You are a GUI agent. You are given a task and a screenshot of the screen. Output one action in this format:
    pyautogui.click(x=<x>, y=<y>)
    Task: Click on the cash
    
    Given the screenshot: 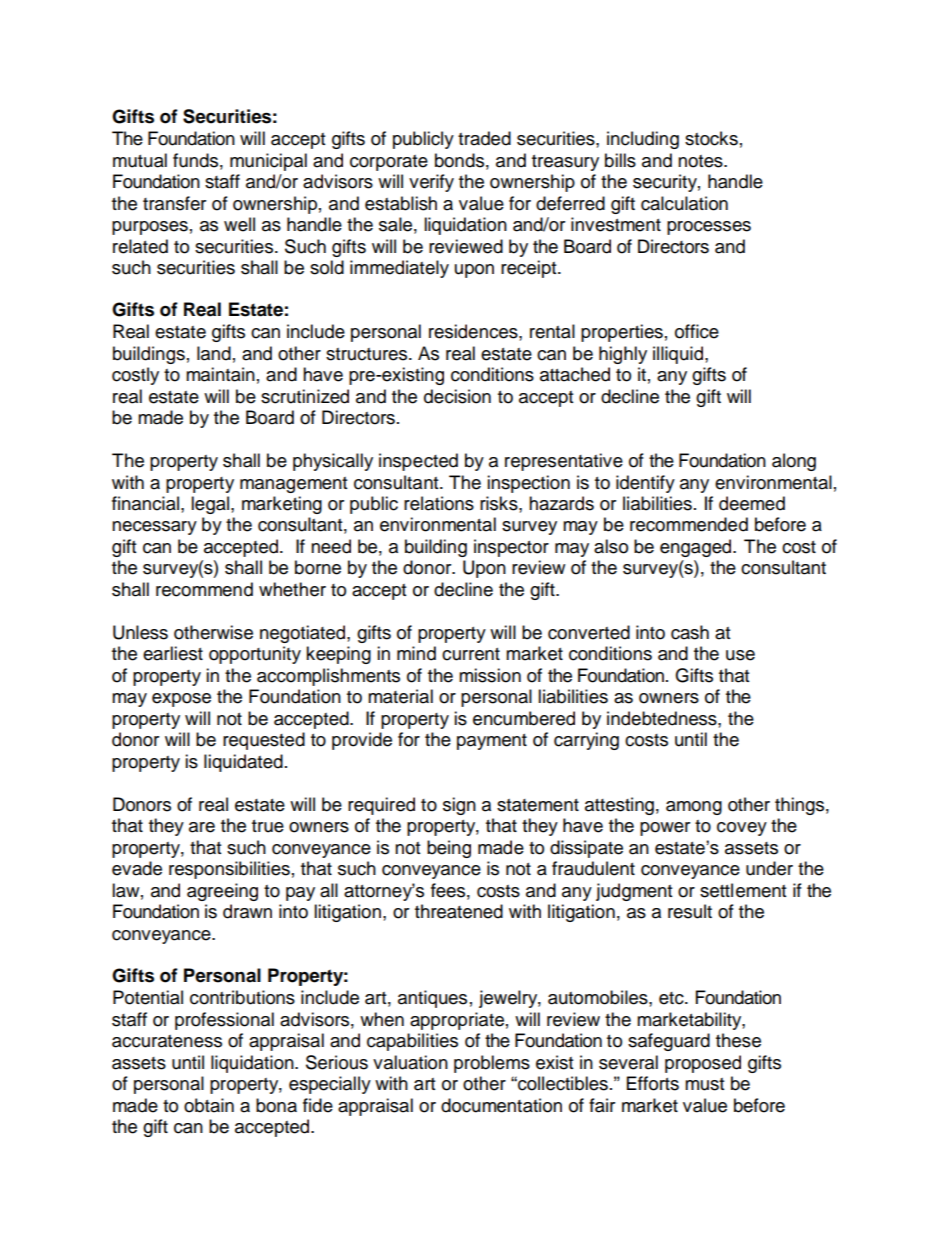 What is the action you would take?
    pyautogui.click(x=690, y=632)
